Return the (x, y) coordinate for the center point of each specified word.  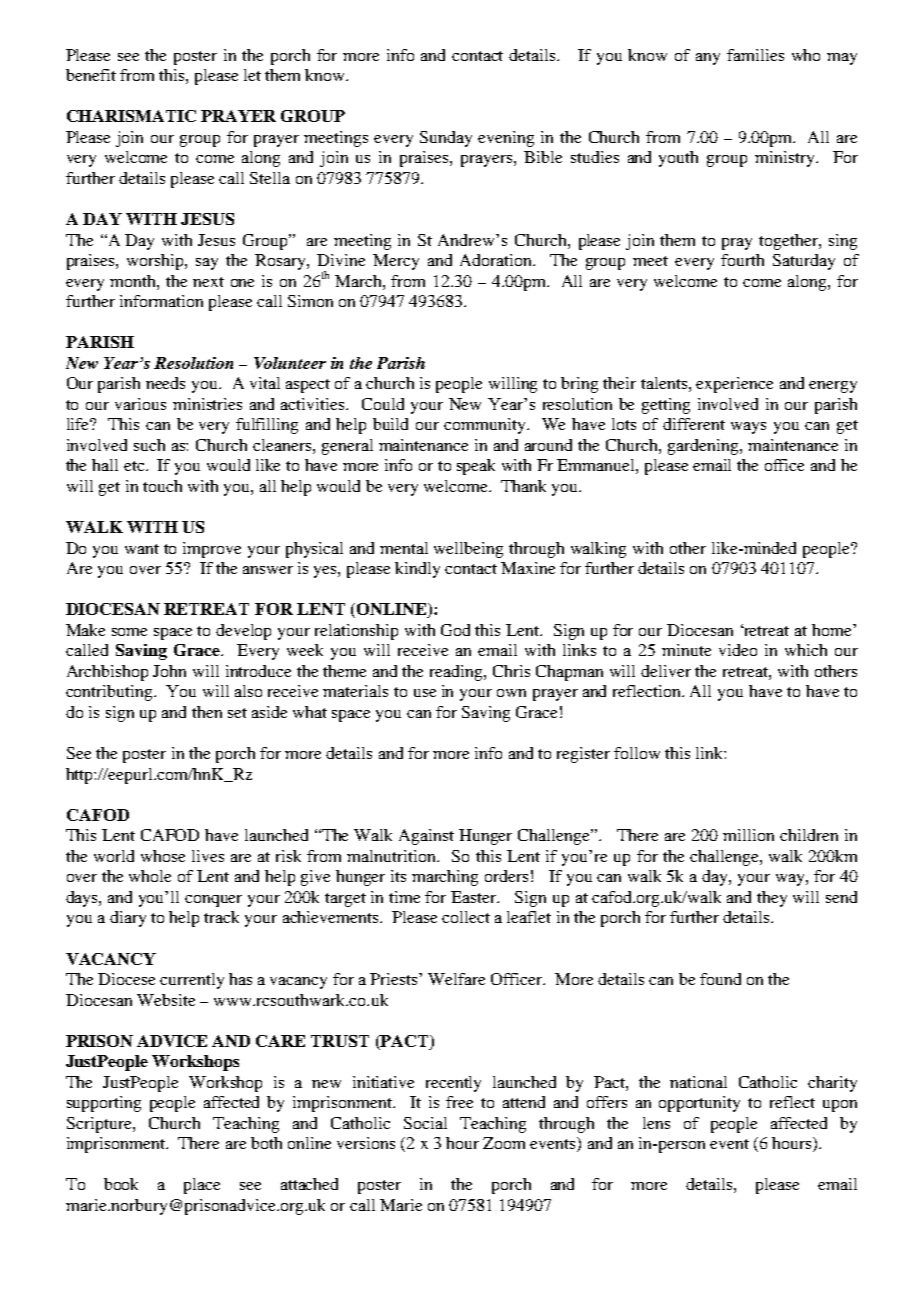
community (486, 426)
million (748, 835)
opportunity (699, 1104)
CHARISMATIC (131, 116)
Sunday (446, 139)
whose (163, 856)
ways (748, 428)
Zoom (504, 1143)
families (755, 55)
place (202, 1186)
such (149, 445)
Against (426, 837)
